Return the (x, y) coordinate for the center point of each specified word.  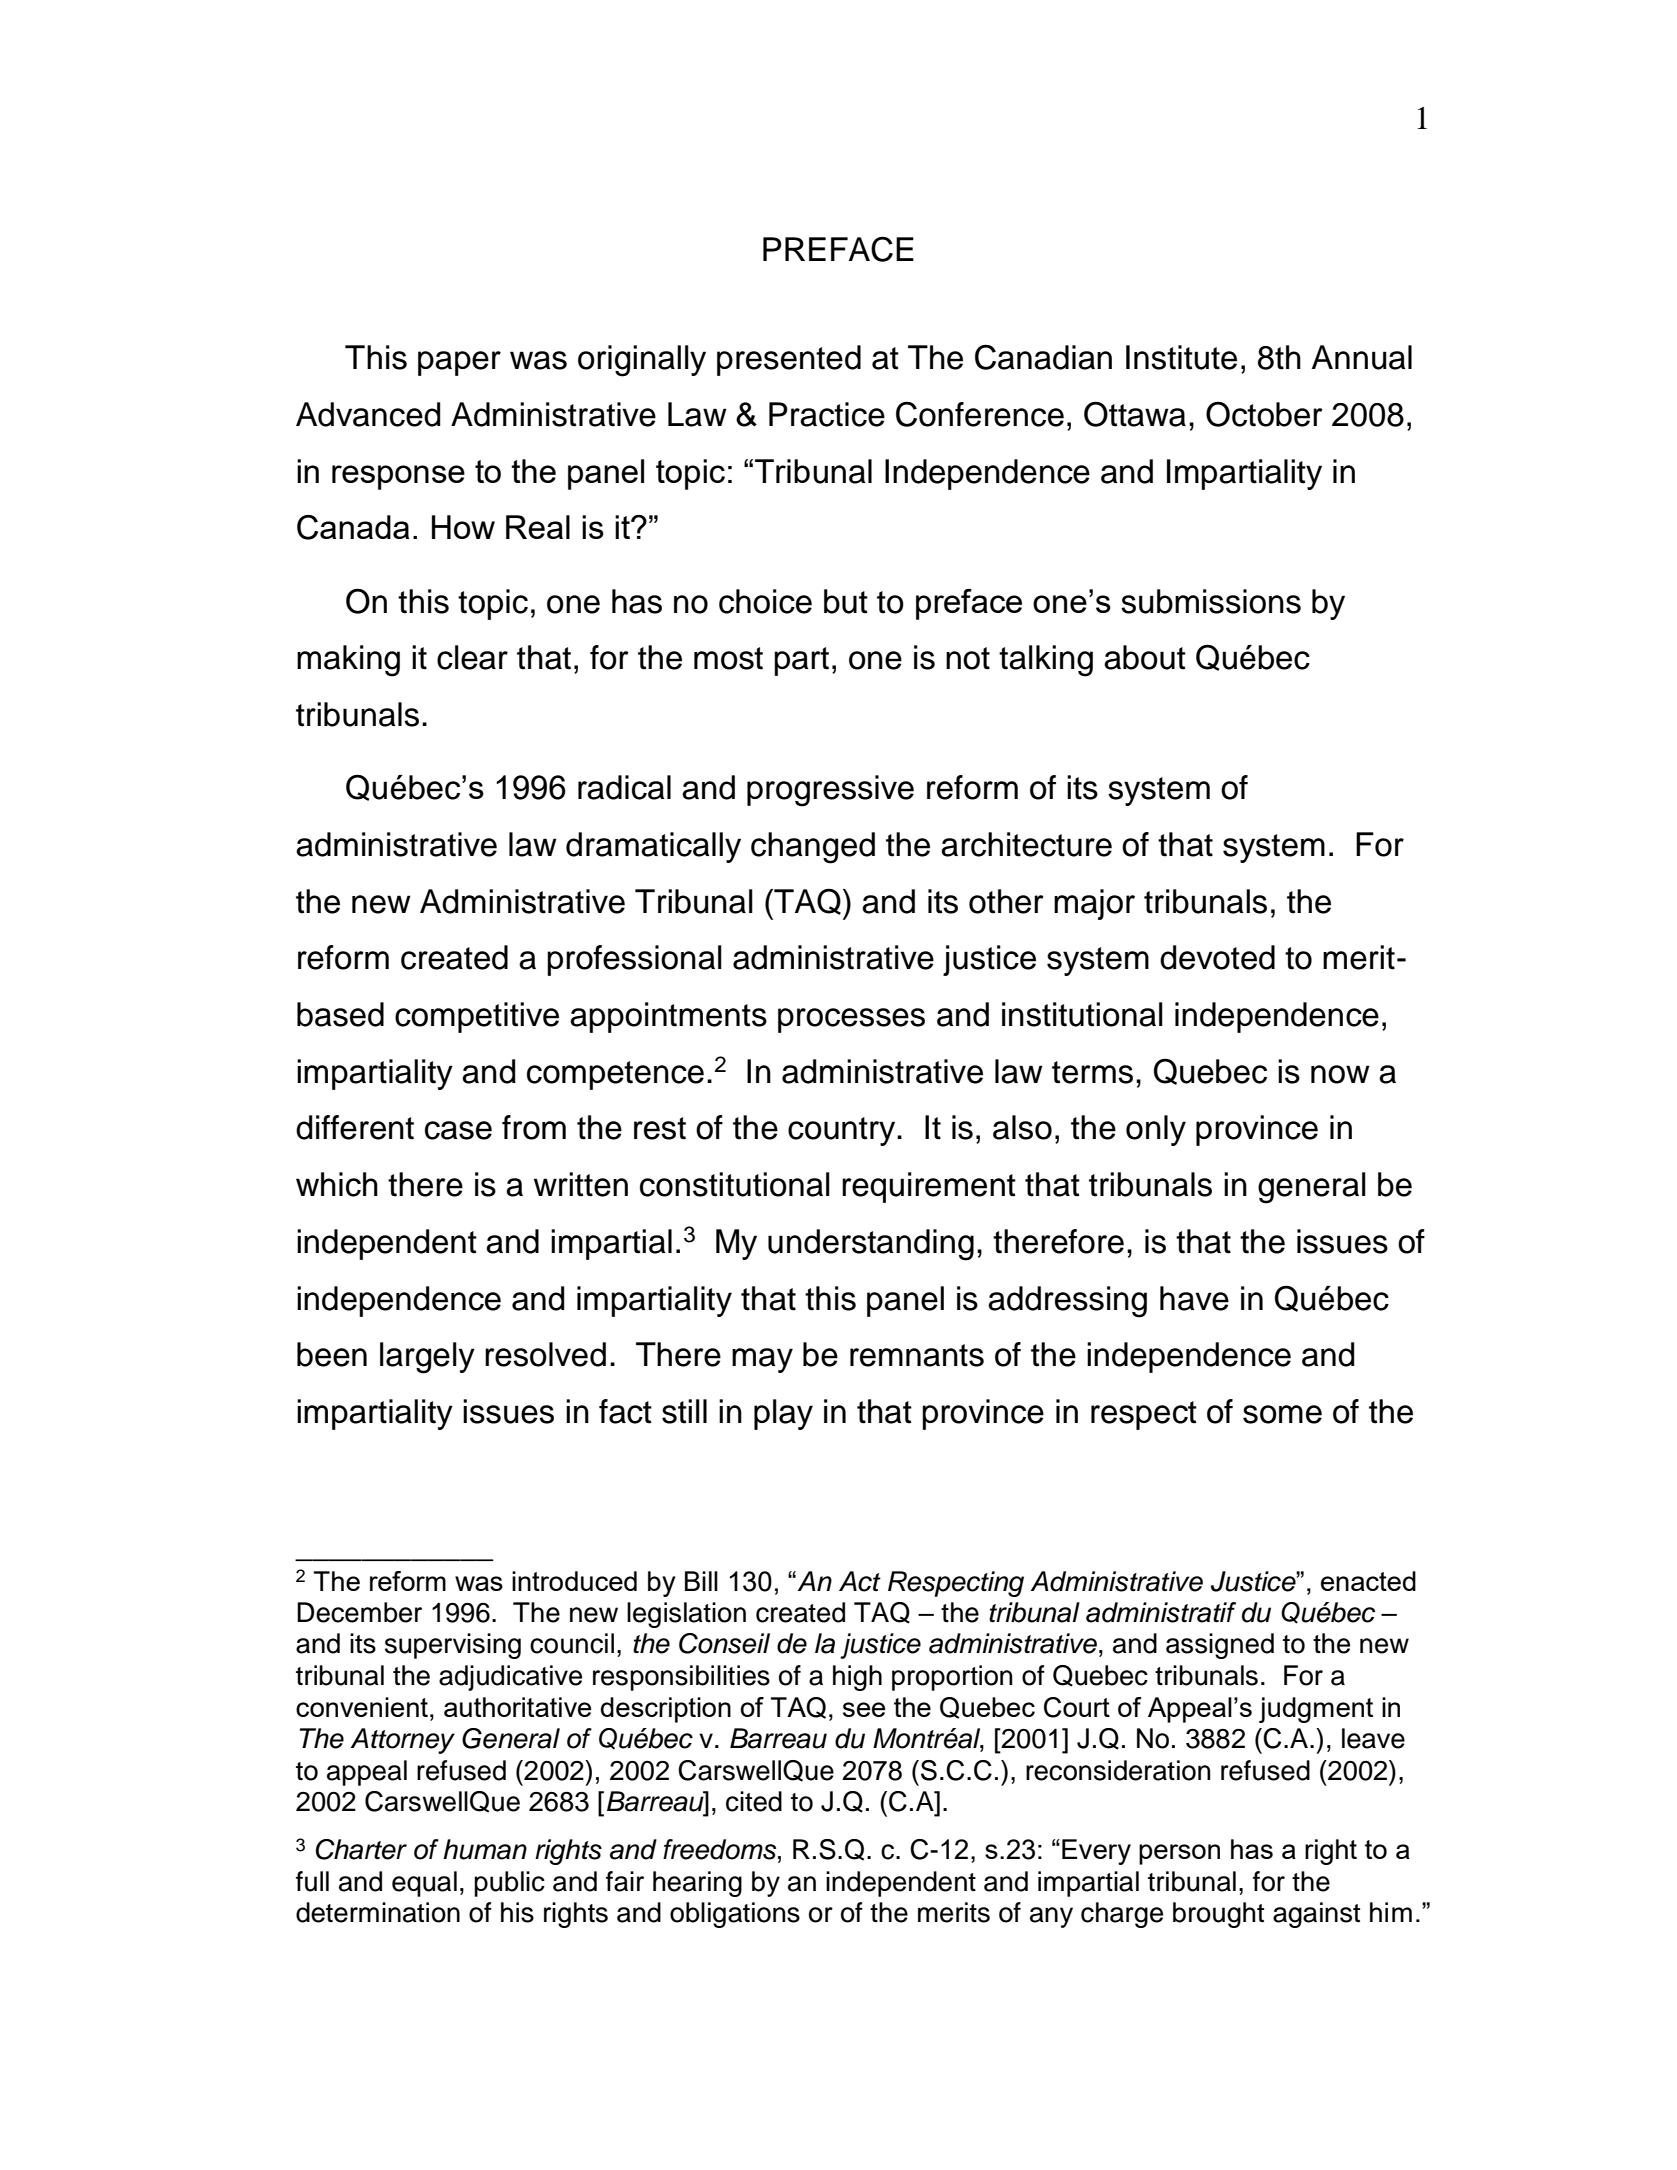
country (843, 1131)
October (1264, 414)
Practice (827, 414)
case (458, 1130)
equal (424, 1884)
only (1156, 1130)
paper (459, 363)
